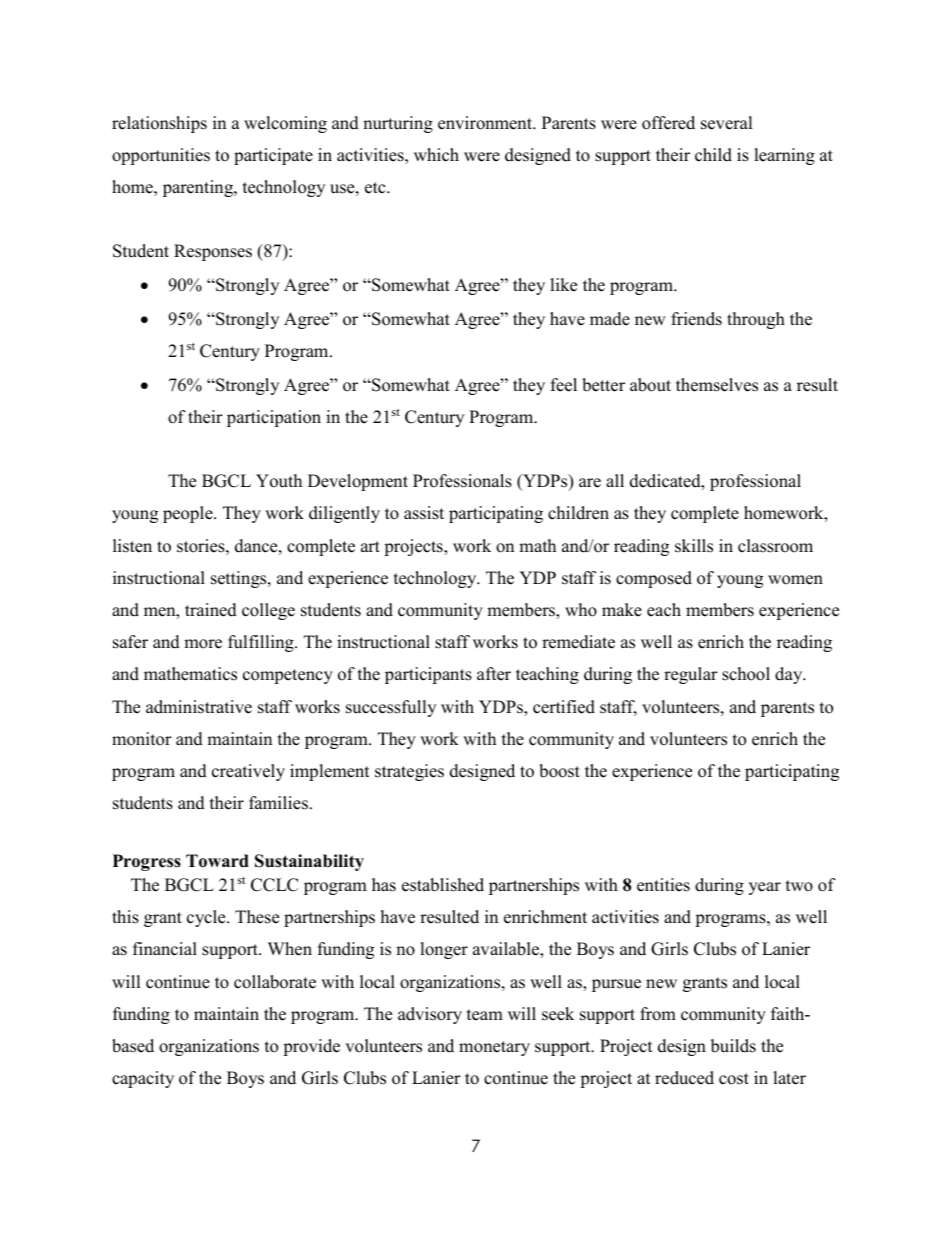 This screenshot has height=1233, width=952. I want to click on creatively, so click(248, 772).
